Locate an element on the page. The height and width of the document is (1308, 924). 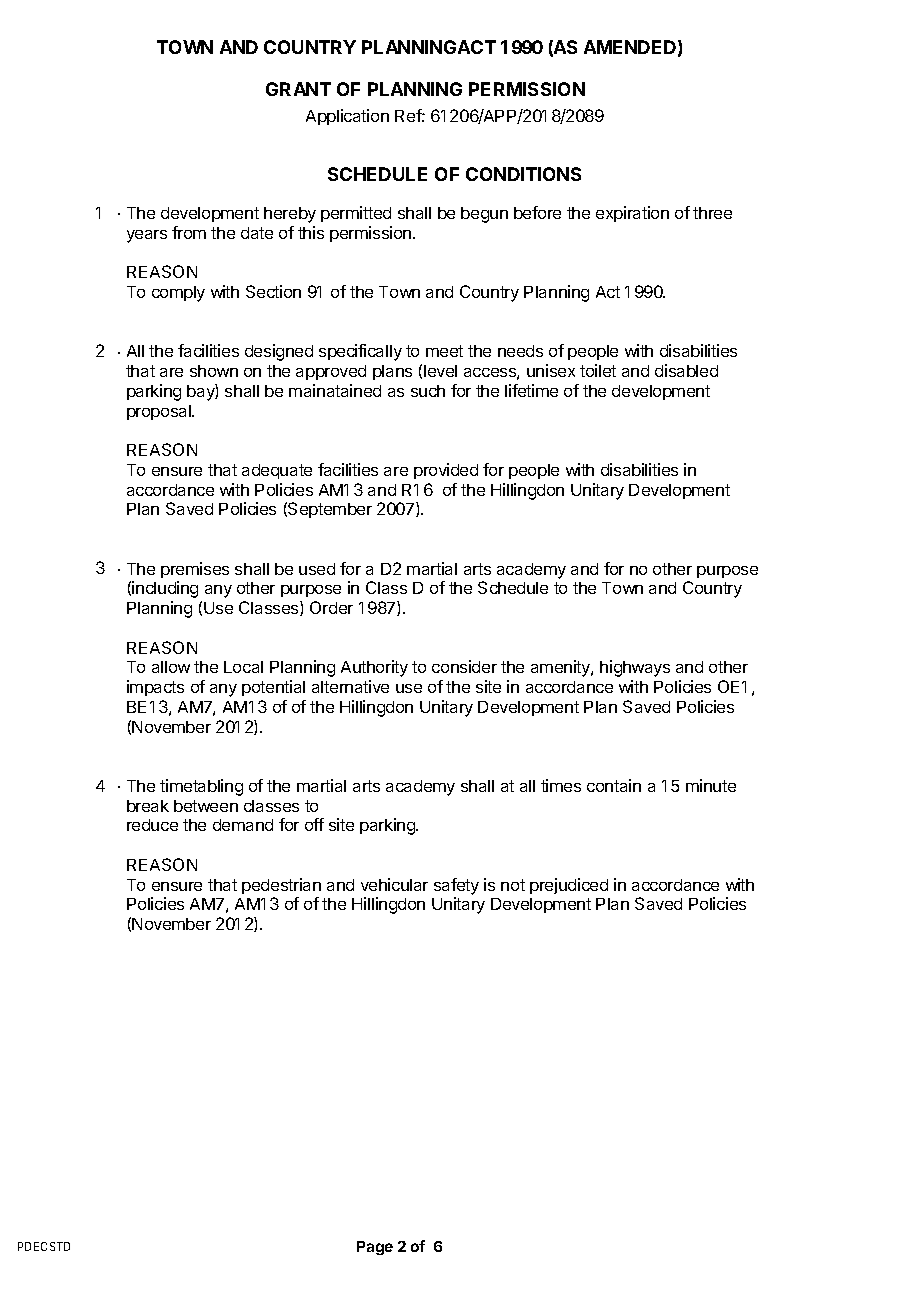
pedestrian is located at coordinates (281, 886).
